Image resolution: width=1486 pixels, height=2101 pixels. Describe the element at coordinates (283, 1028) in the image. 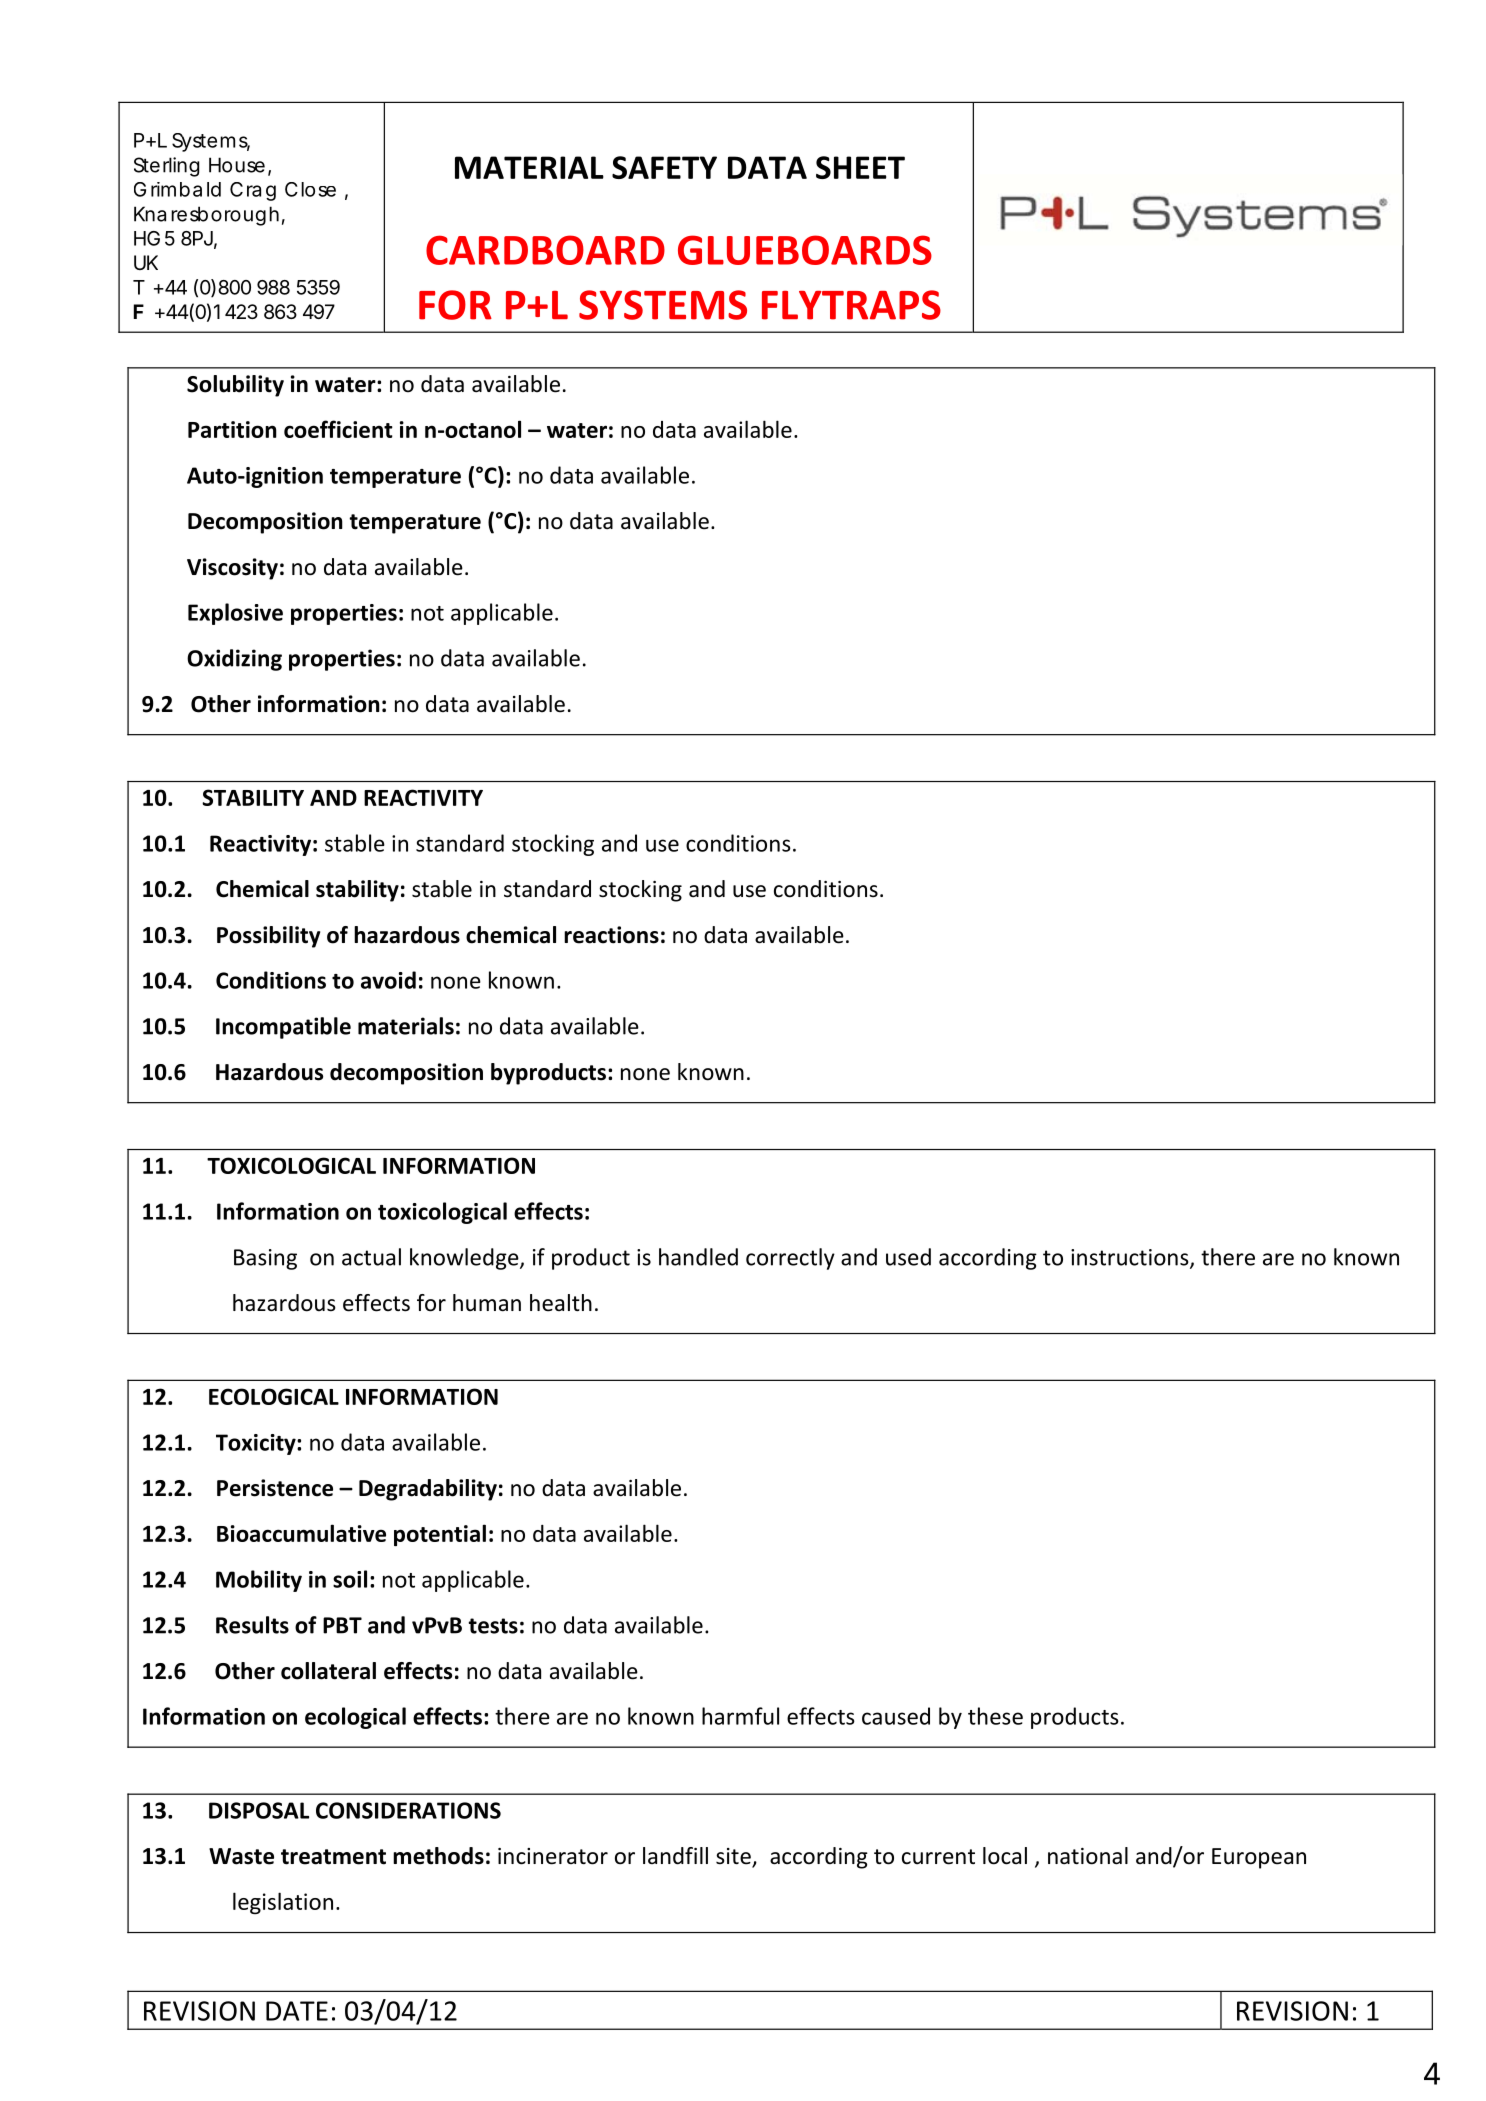

I see `Incompatible` at that location.
